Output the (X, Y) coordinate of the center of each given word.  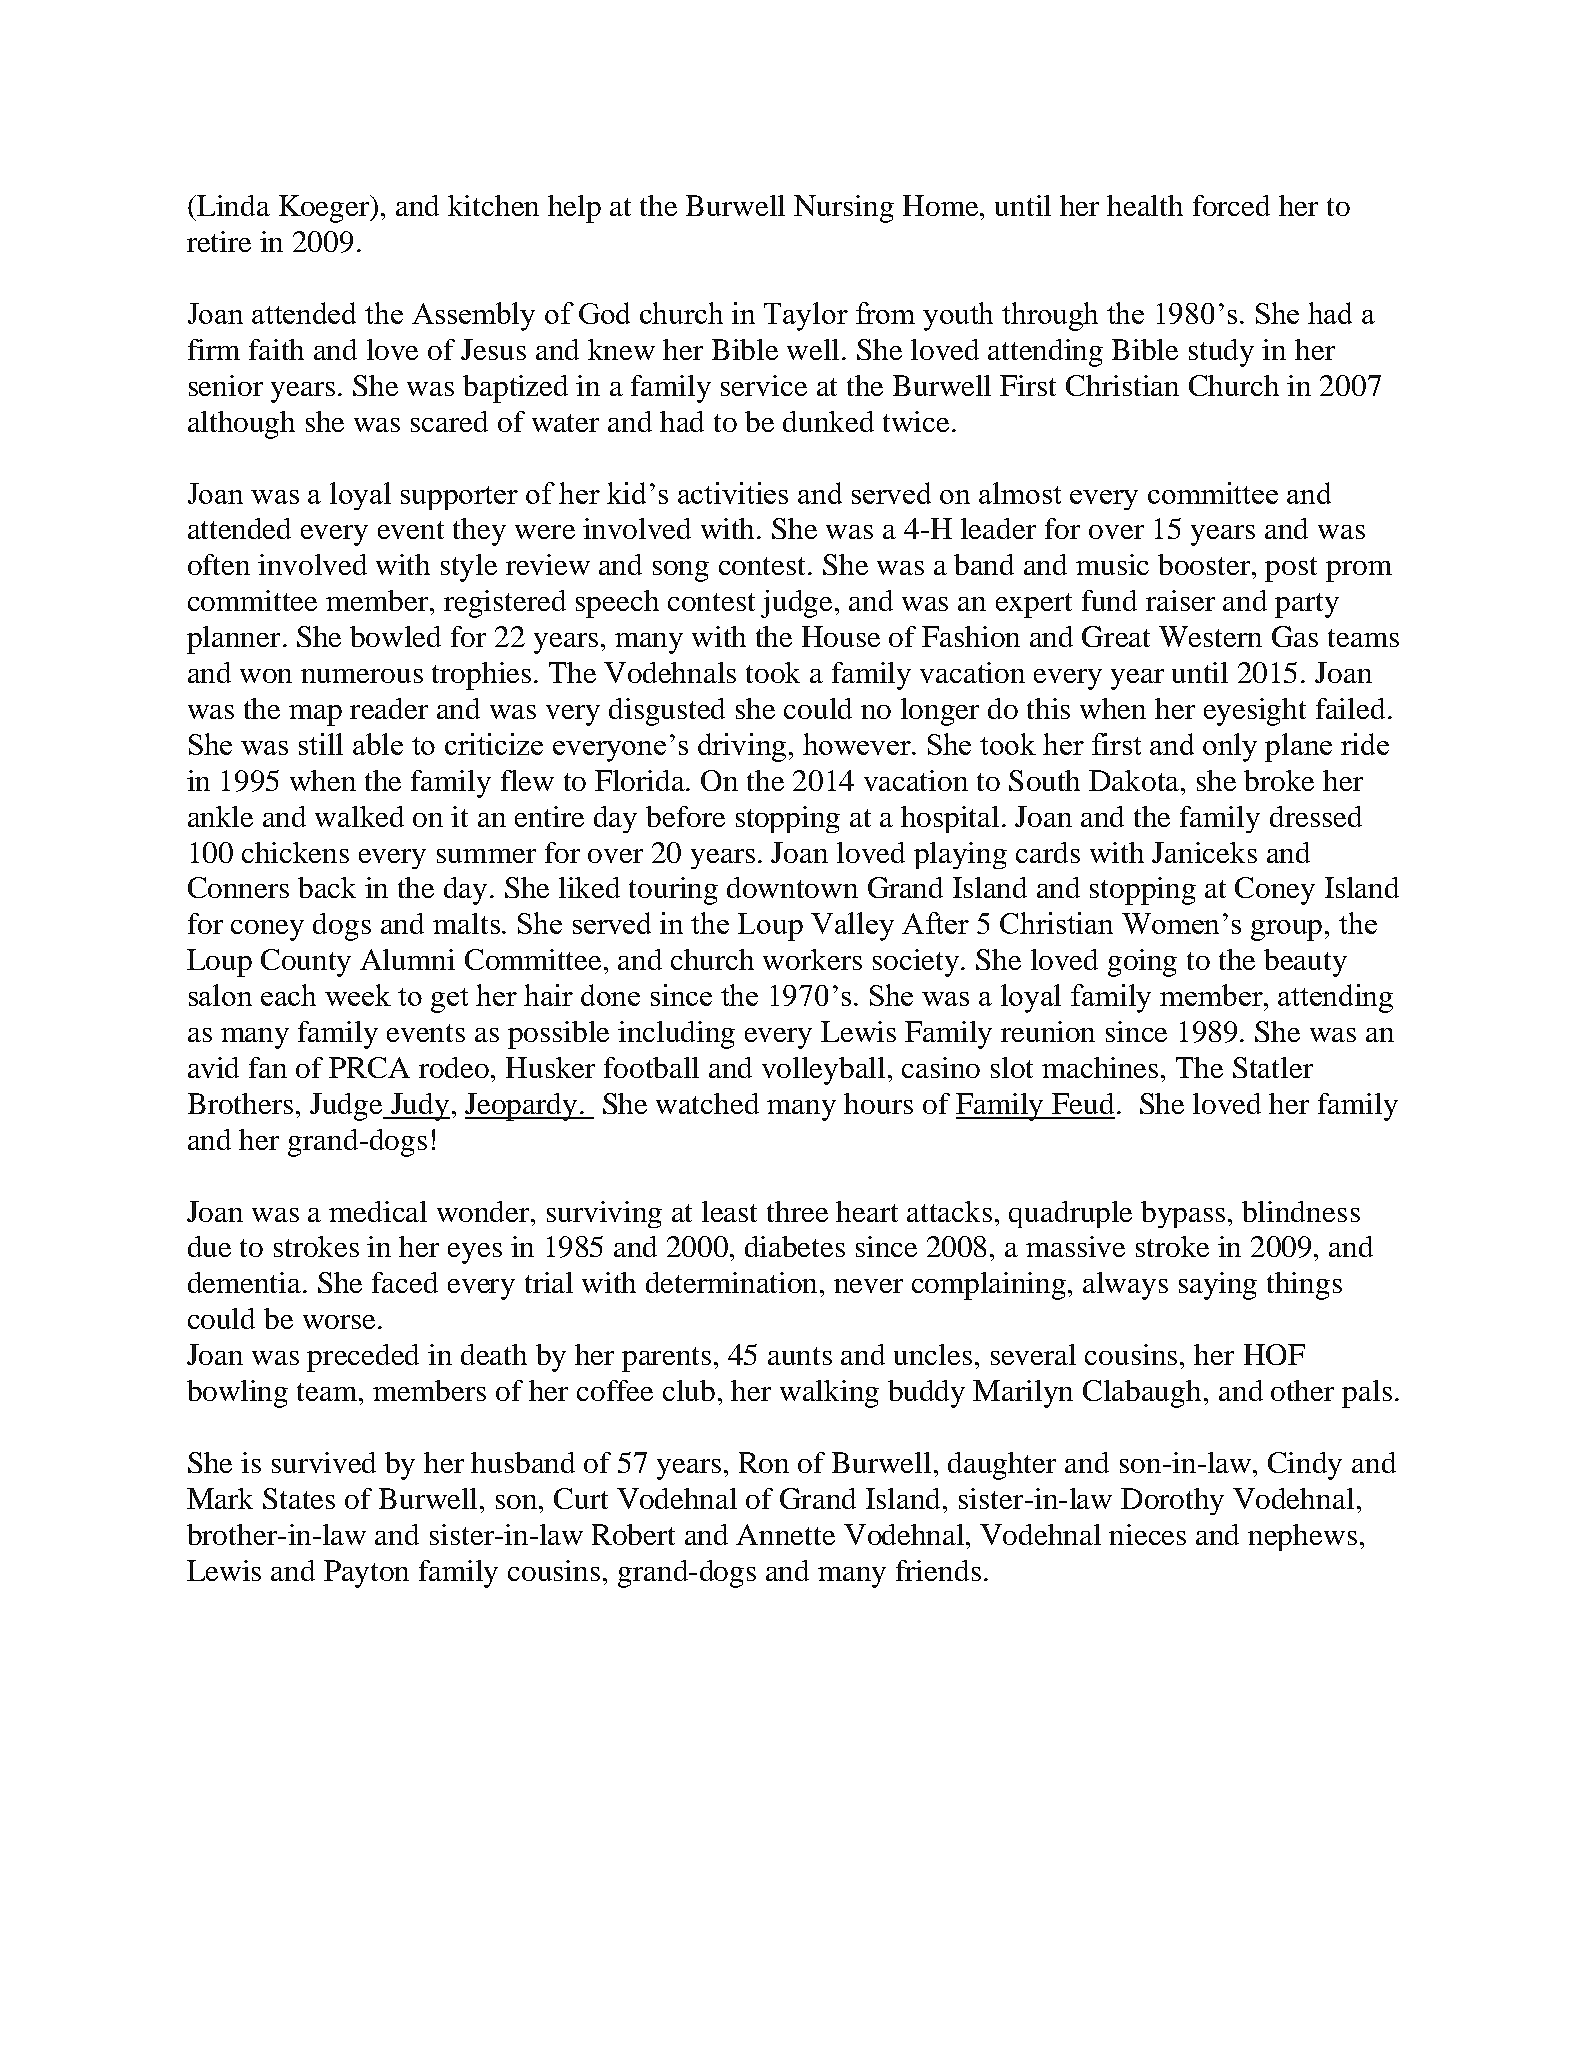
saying (1218, 1286)
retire (219, 241)
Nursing (844, 209)
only (1230, 747)
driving (744, 747)
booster (1205, 564)
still (321, 744)
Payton (366, 1574)
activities (733, 493)
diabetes (795, 1246)
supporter (459, 498)
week (358, 995)
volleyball (823, 1071)
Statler (1273, 1067)
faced (405, 1282)
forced (1231, 205)
